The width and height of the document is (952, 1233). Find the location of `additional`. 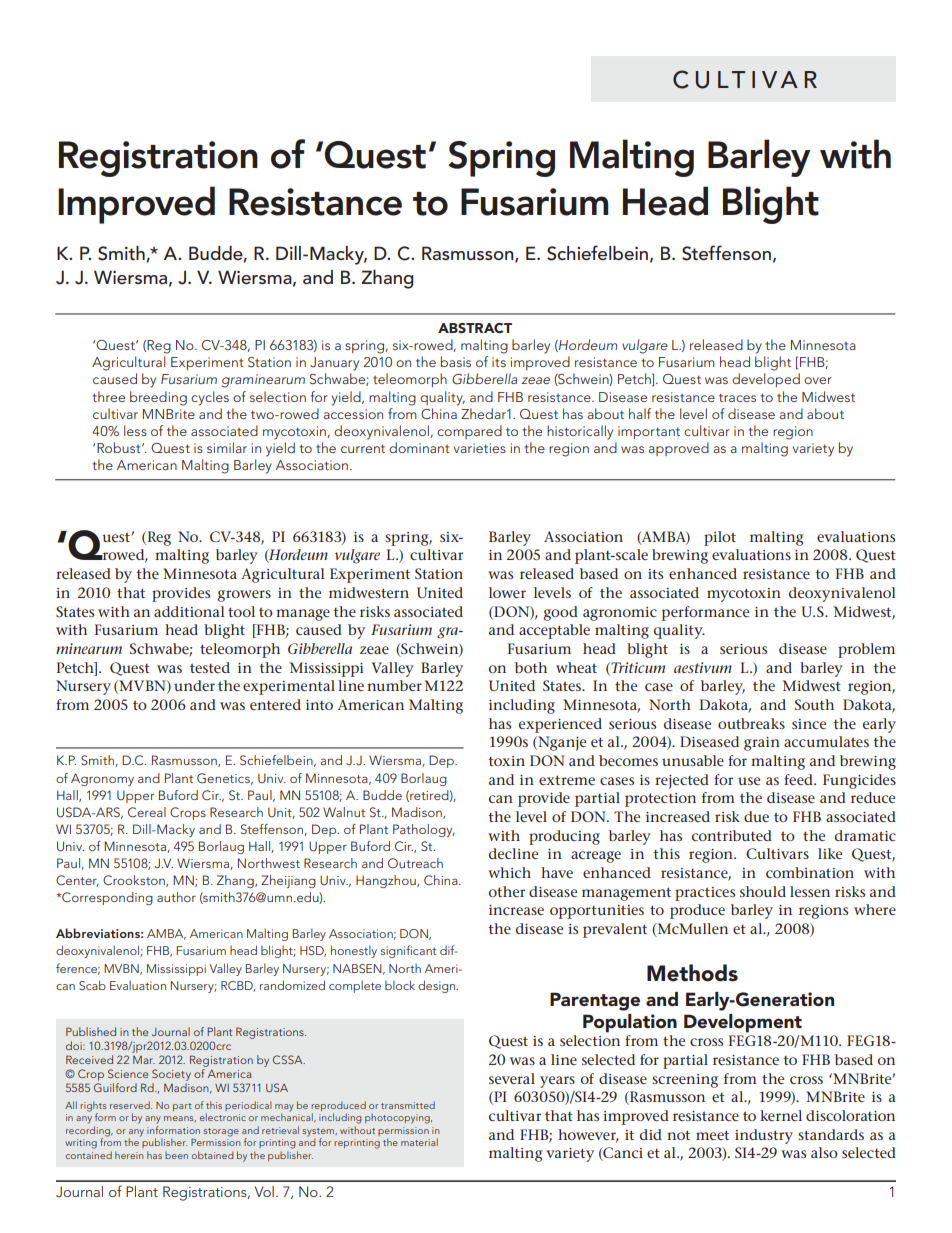

additional is located at coordinates (189, 611).
